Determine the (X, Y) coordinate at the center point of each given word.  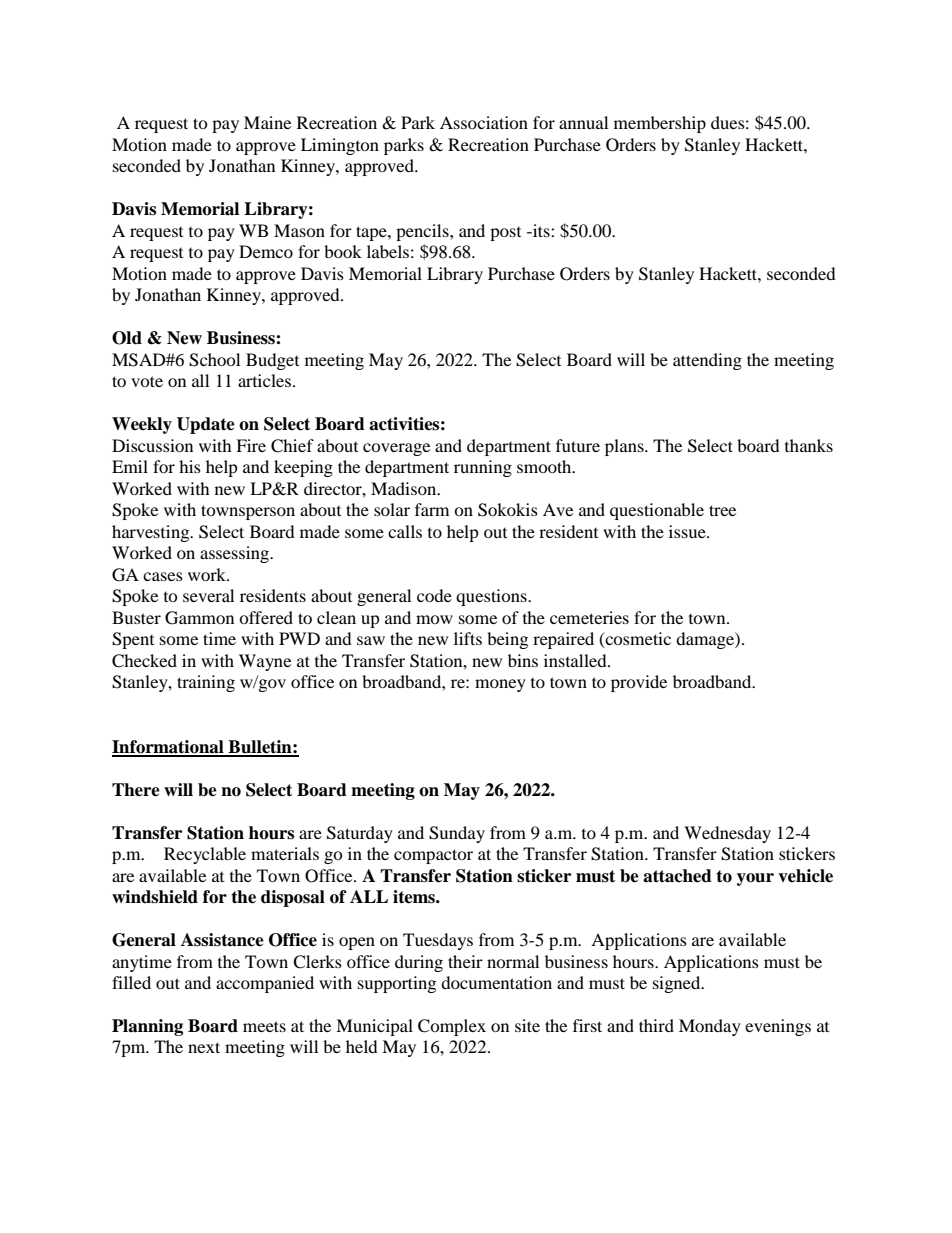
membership (660, 124)
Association (484, 122)
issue (688, 531)
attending (707, 361)
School (214, 360)
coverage (396, 449)
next (204, 1047)
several (208, 595)
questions (492, 597)
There (136, 790)
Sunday (457, 834)
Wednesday (727, 834)
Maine (267, 122)
